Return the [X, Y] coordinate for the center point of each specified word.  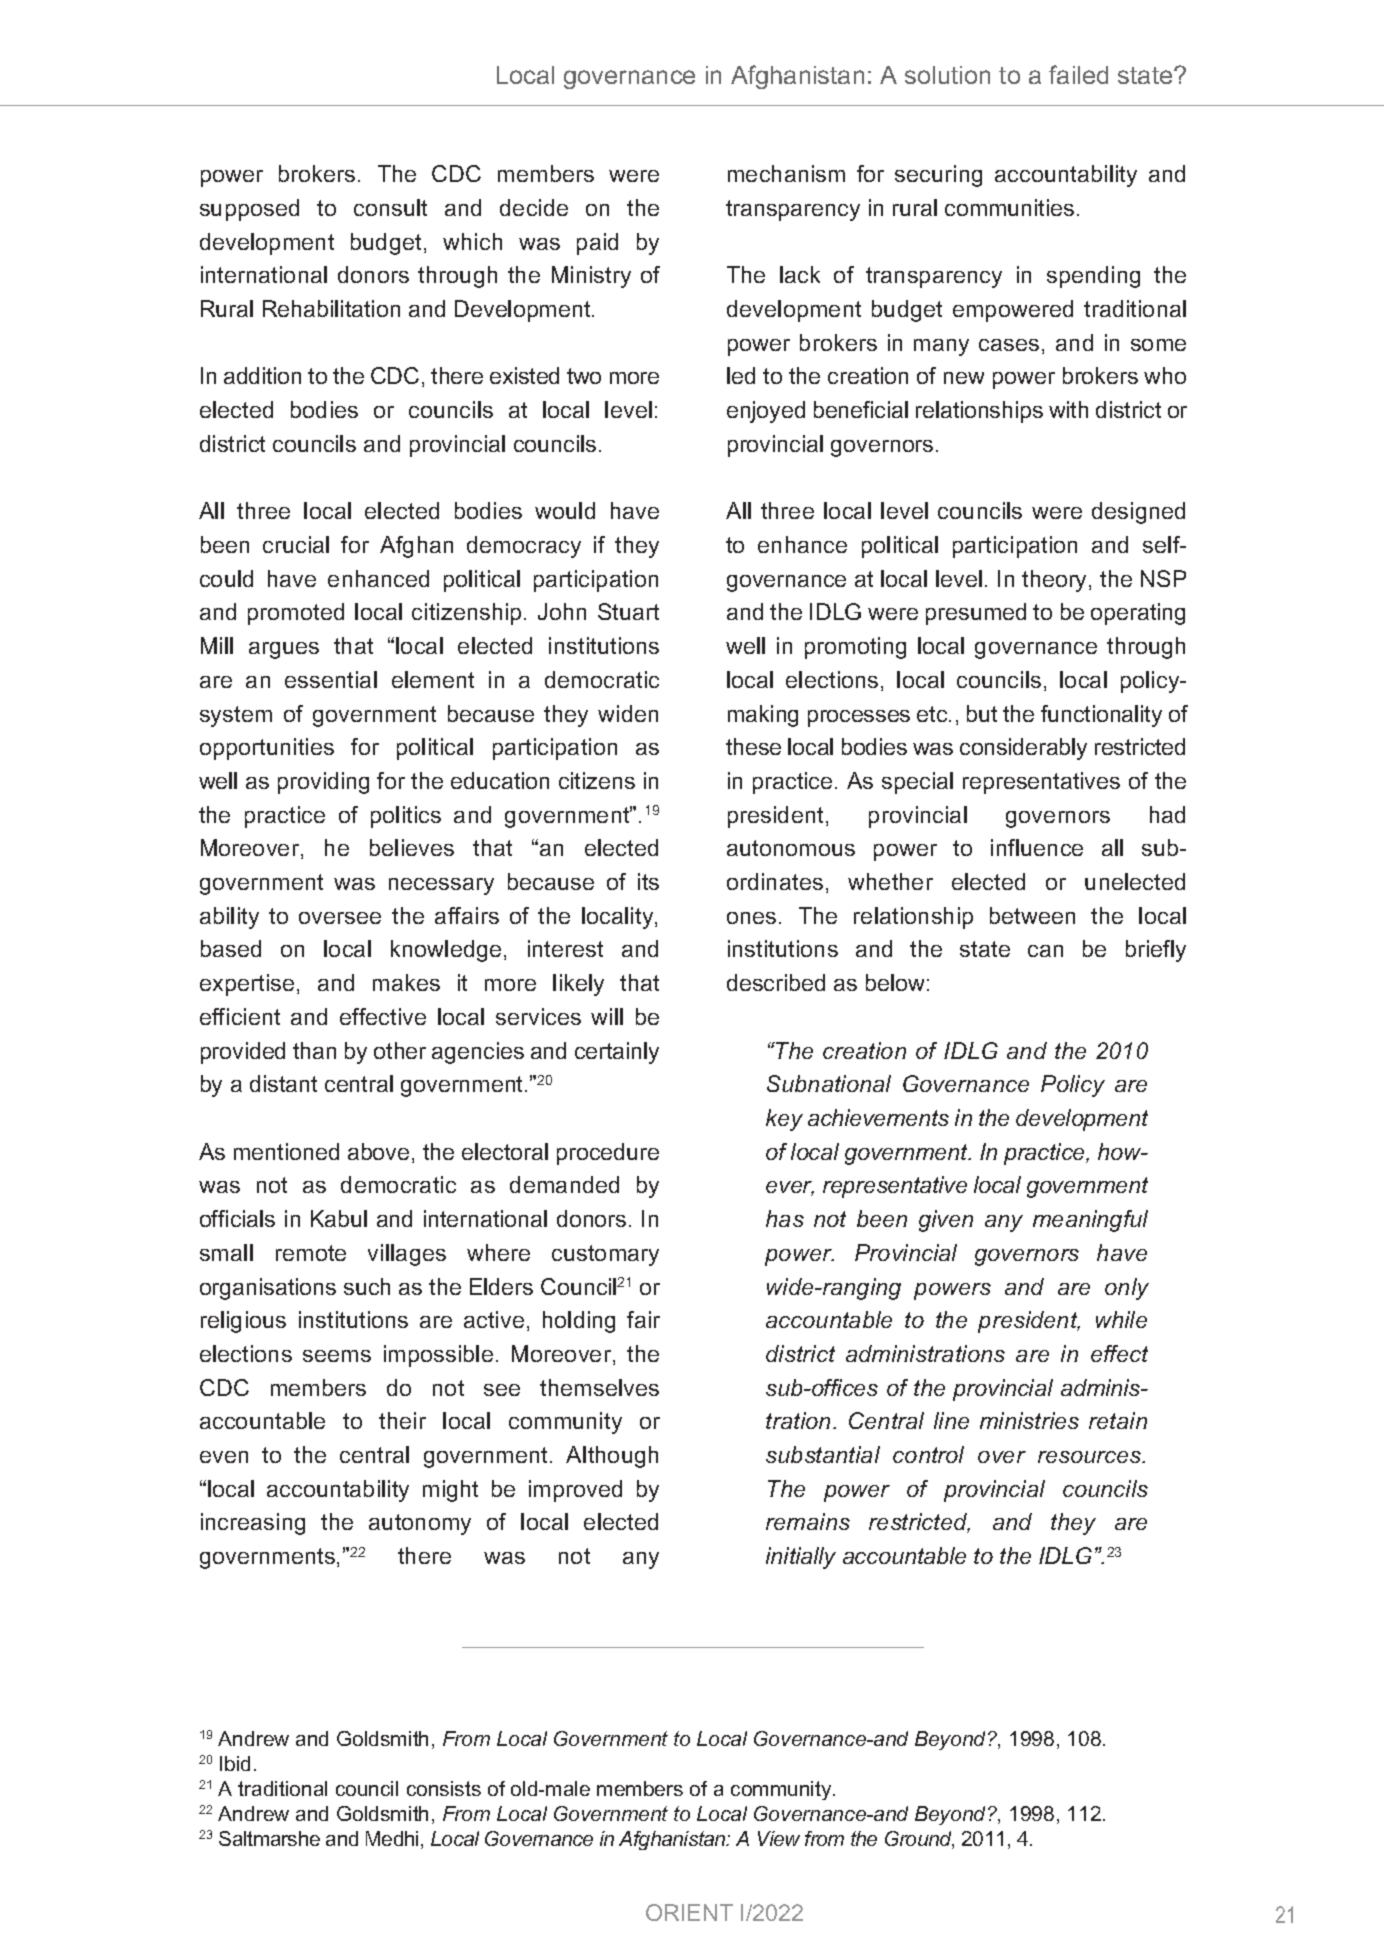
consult [390, 207]
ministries [1029, 1420]
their [402, 1420]
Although [612, 1457]
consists [444, 1788]
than [314, 1050]
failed [1078, 74]
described [776, 982]
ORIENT [689, 1912]
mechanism [786, 173]
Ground [919, 1840]
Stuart [628, 611]
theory [1056, 581]
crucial [296, 544]
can [1045, 951]
